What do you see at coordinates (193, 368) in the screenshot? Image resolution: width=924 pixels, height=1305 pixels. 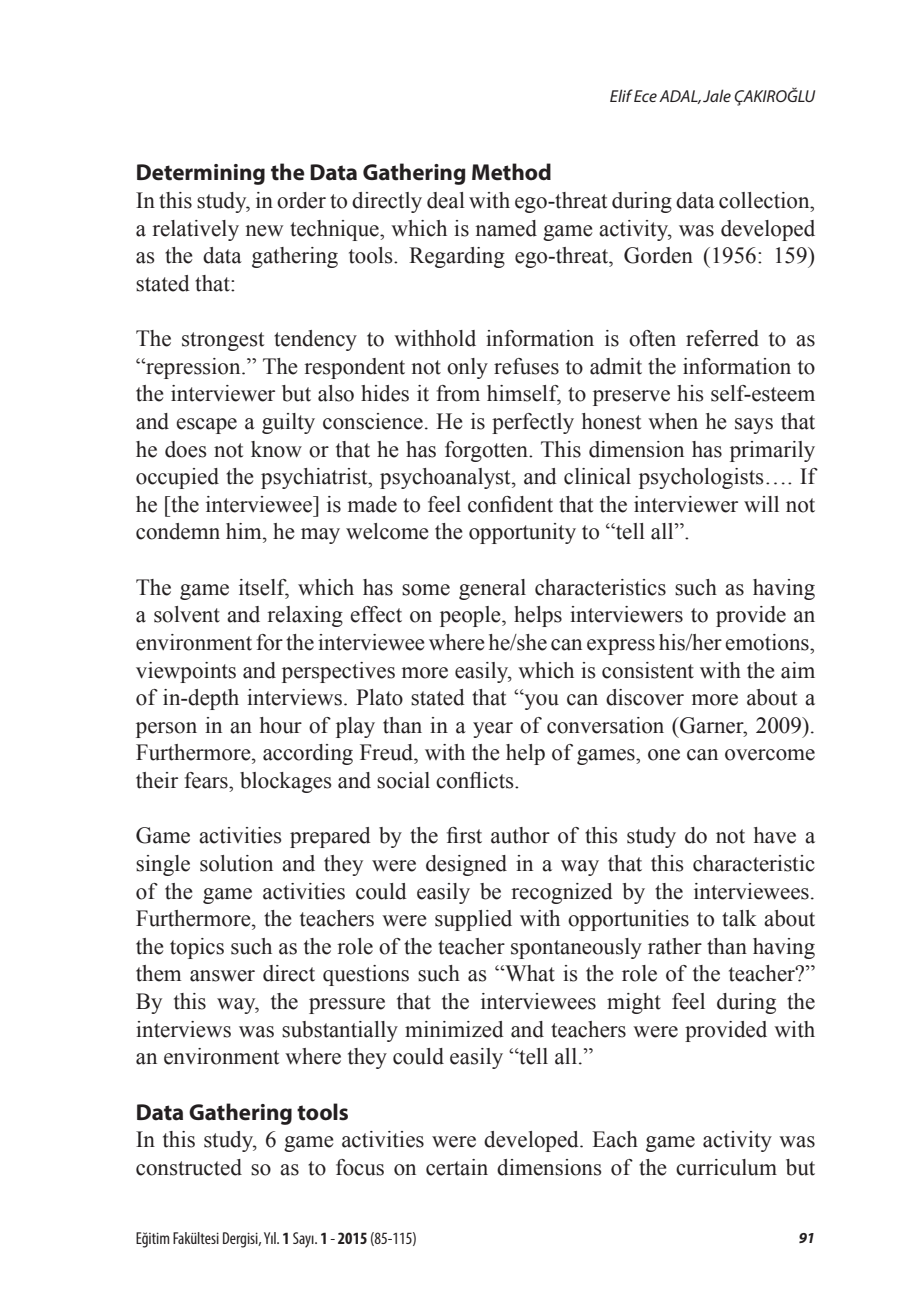 I see `repression` at bounding box center [193, 368].
